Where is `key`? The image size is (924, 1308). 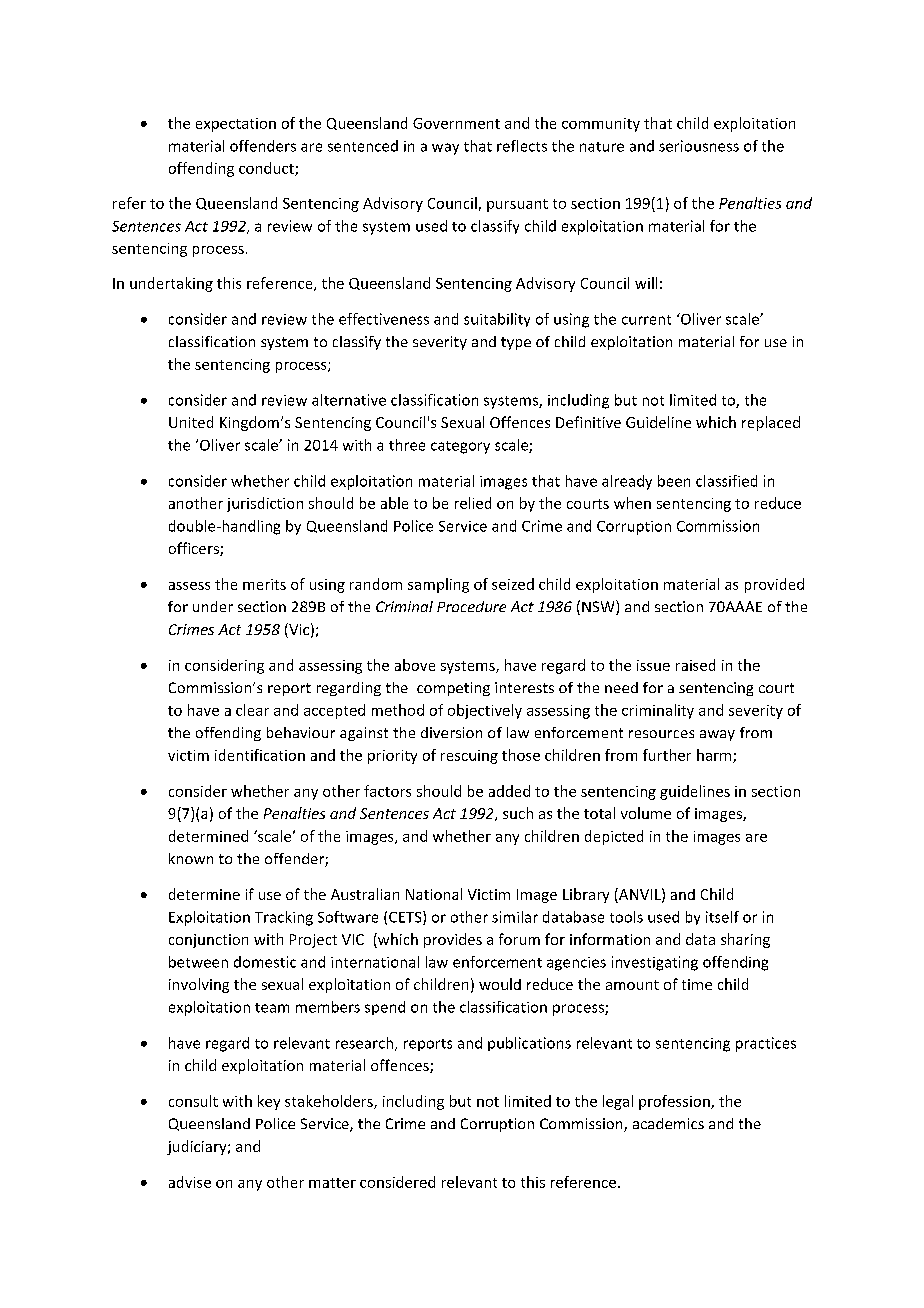 key is located at coordinates (269, 1102).
